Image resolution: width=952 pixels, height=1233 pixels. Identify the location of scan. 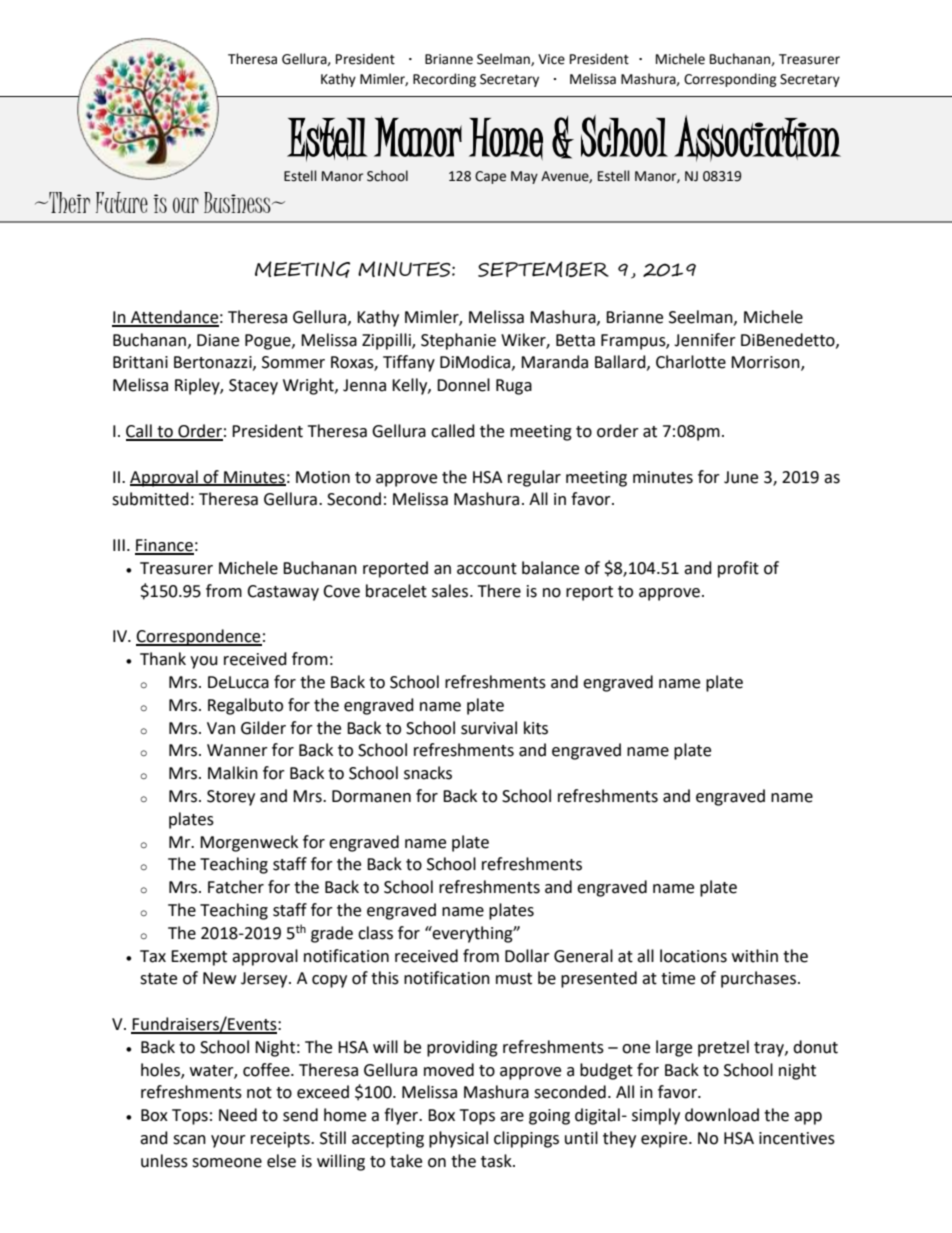
(189, 1140).
